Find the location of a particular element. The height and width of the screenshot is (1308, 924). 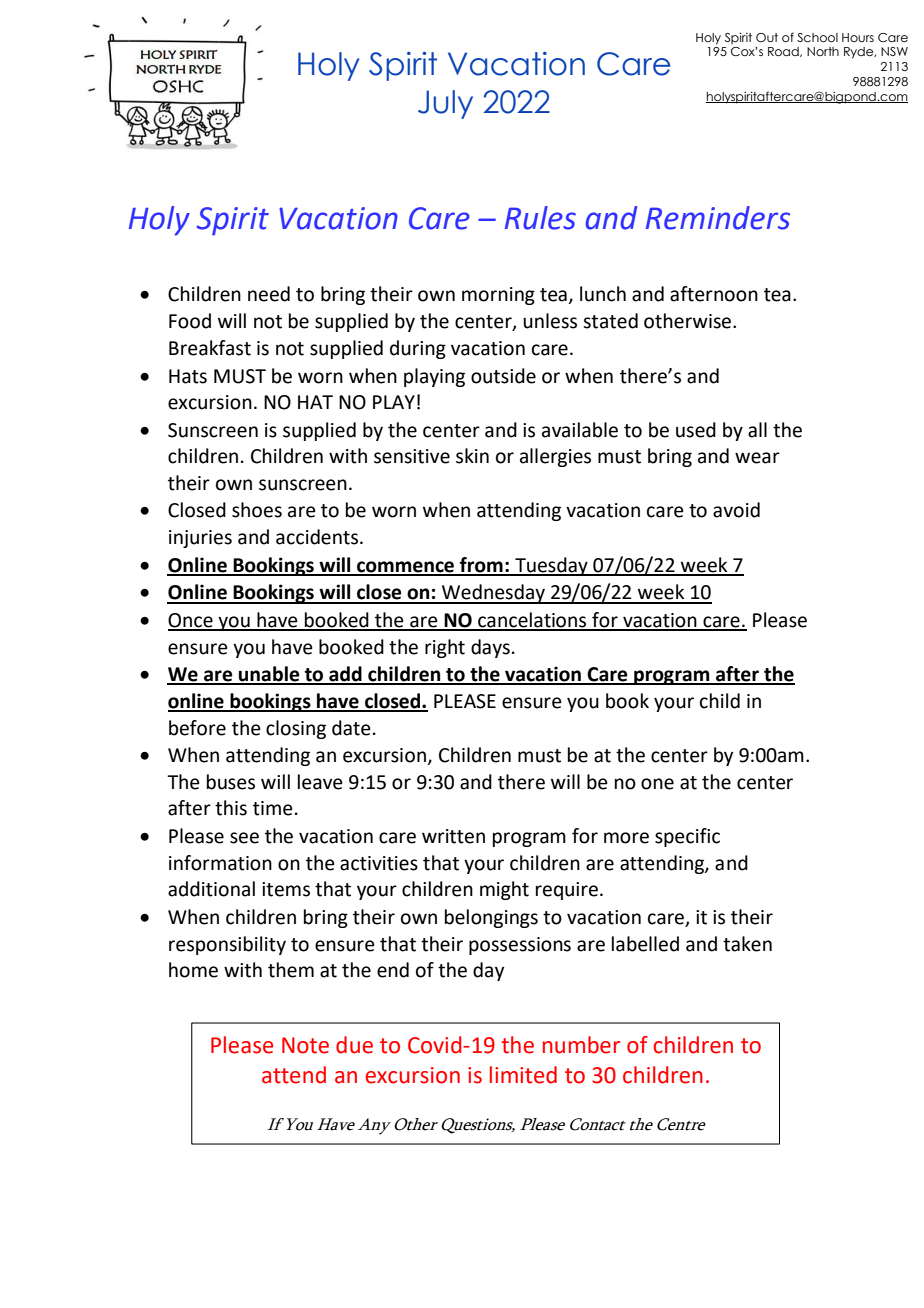

shoes is located at coordinates (257, 510).
